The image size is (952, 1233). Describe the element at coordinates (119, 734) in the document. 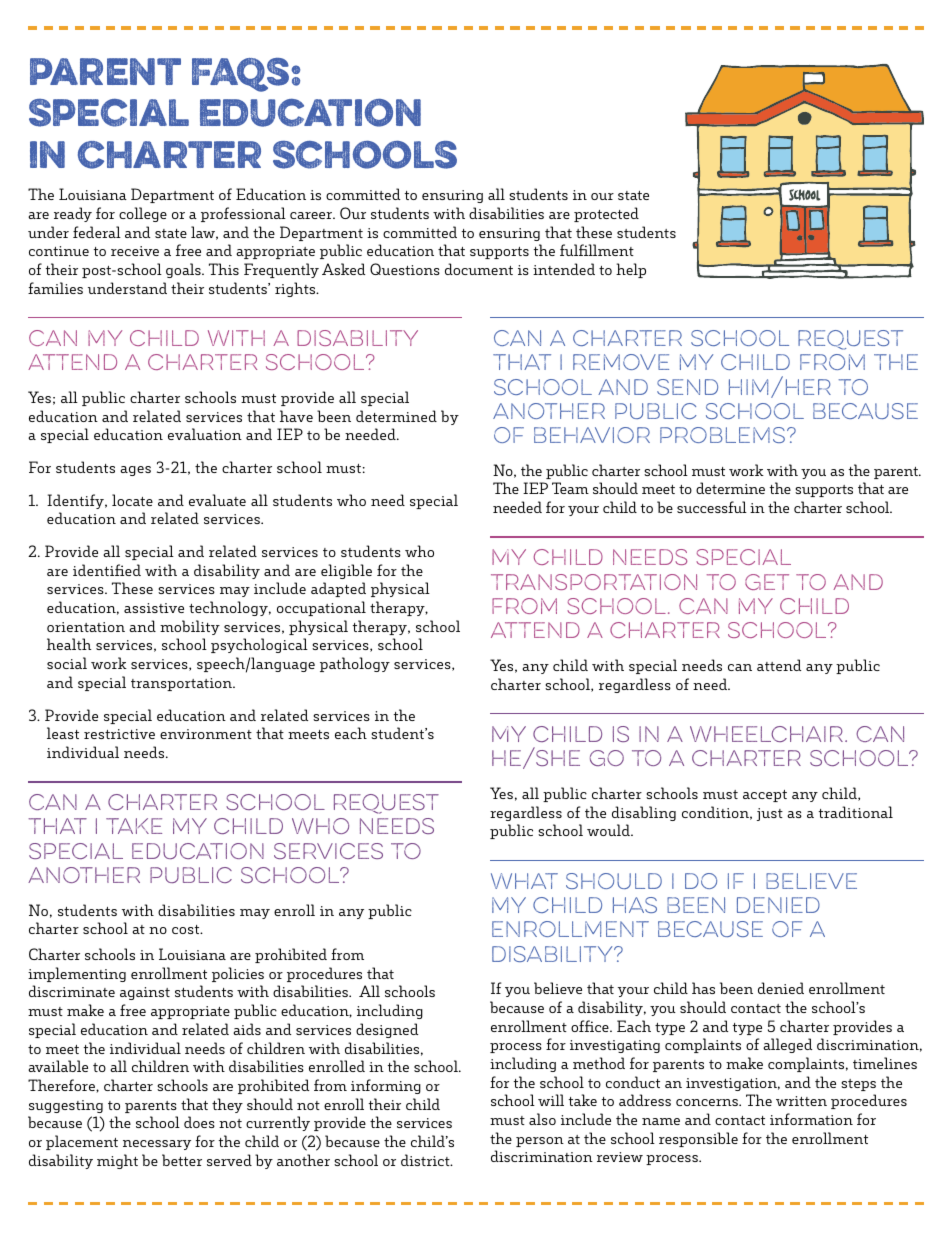

I see `restrictive` at that location.
